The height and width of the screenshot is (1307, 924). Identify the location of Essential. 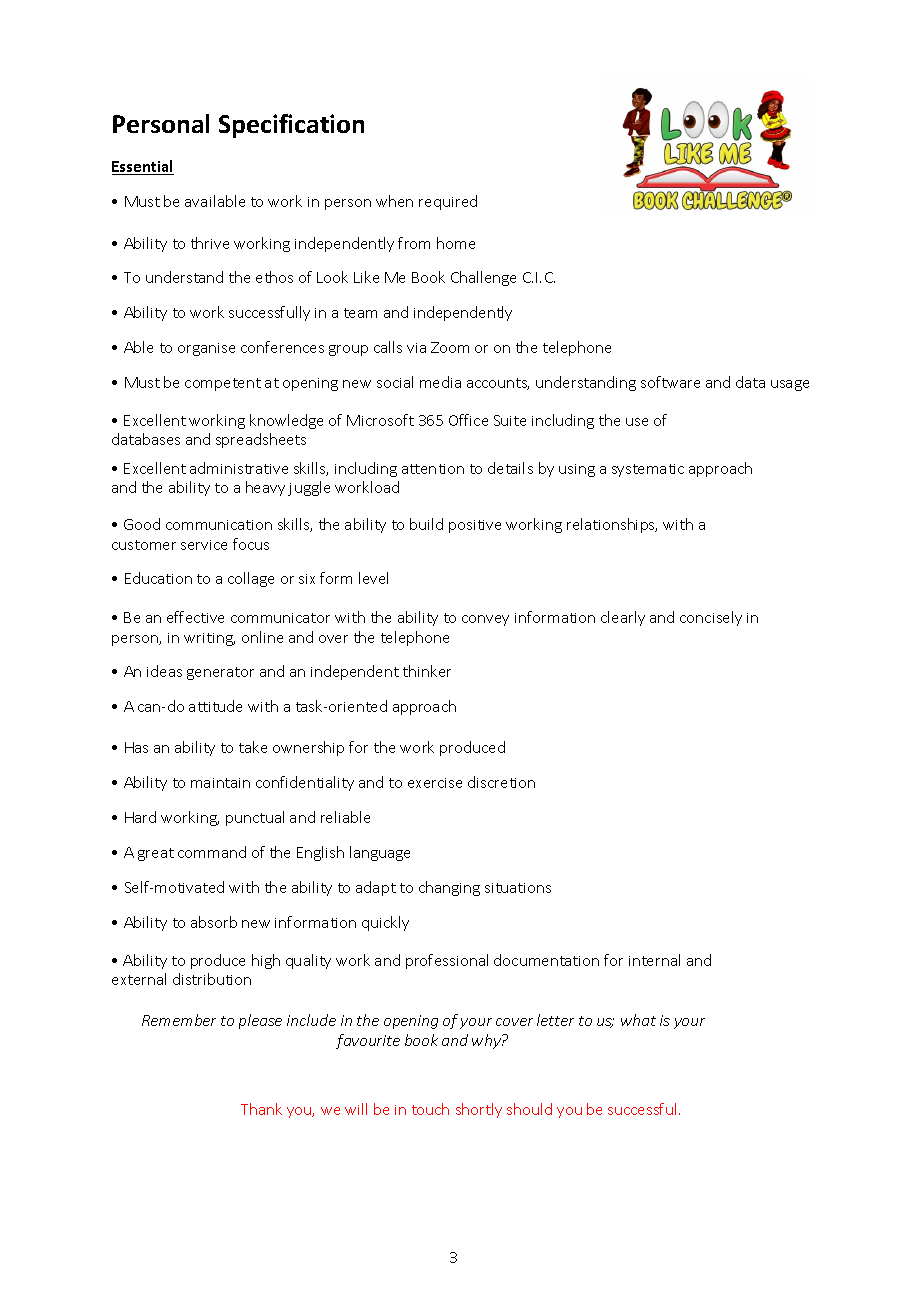
(143, 167).
